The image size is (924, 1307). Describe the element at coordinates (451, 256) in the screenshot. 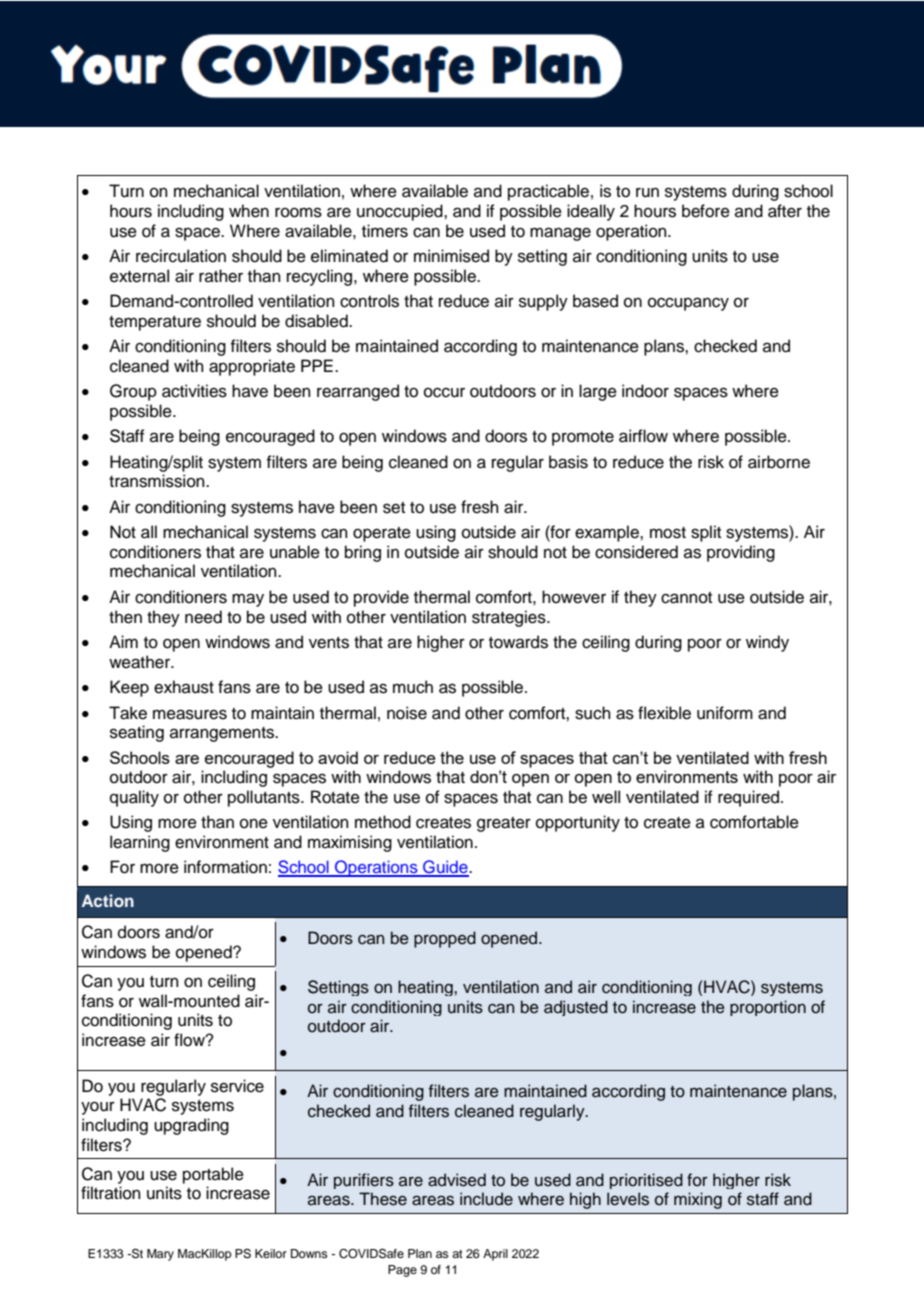

I see `minimised` at that location.
